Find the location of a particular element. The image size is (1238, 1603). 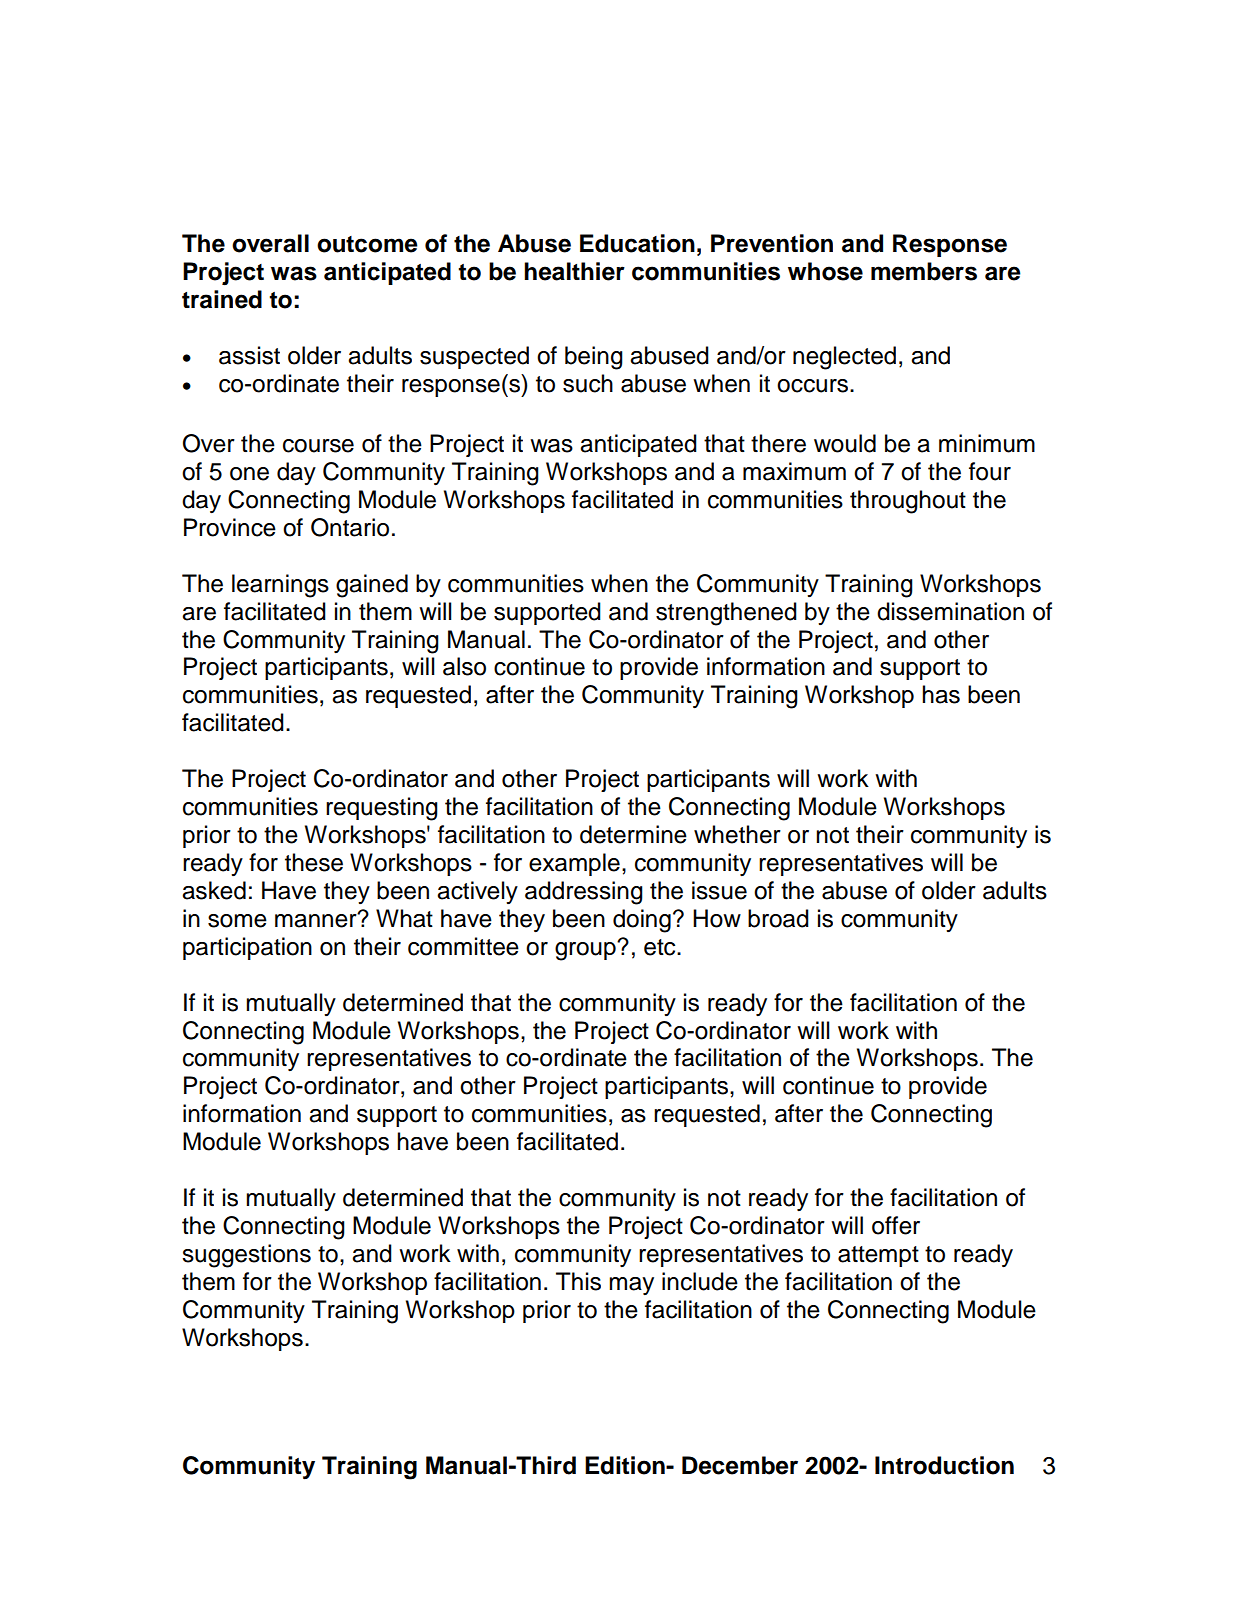

members is located at coordinates (924, 271).
